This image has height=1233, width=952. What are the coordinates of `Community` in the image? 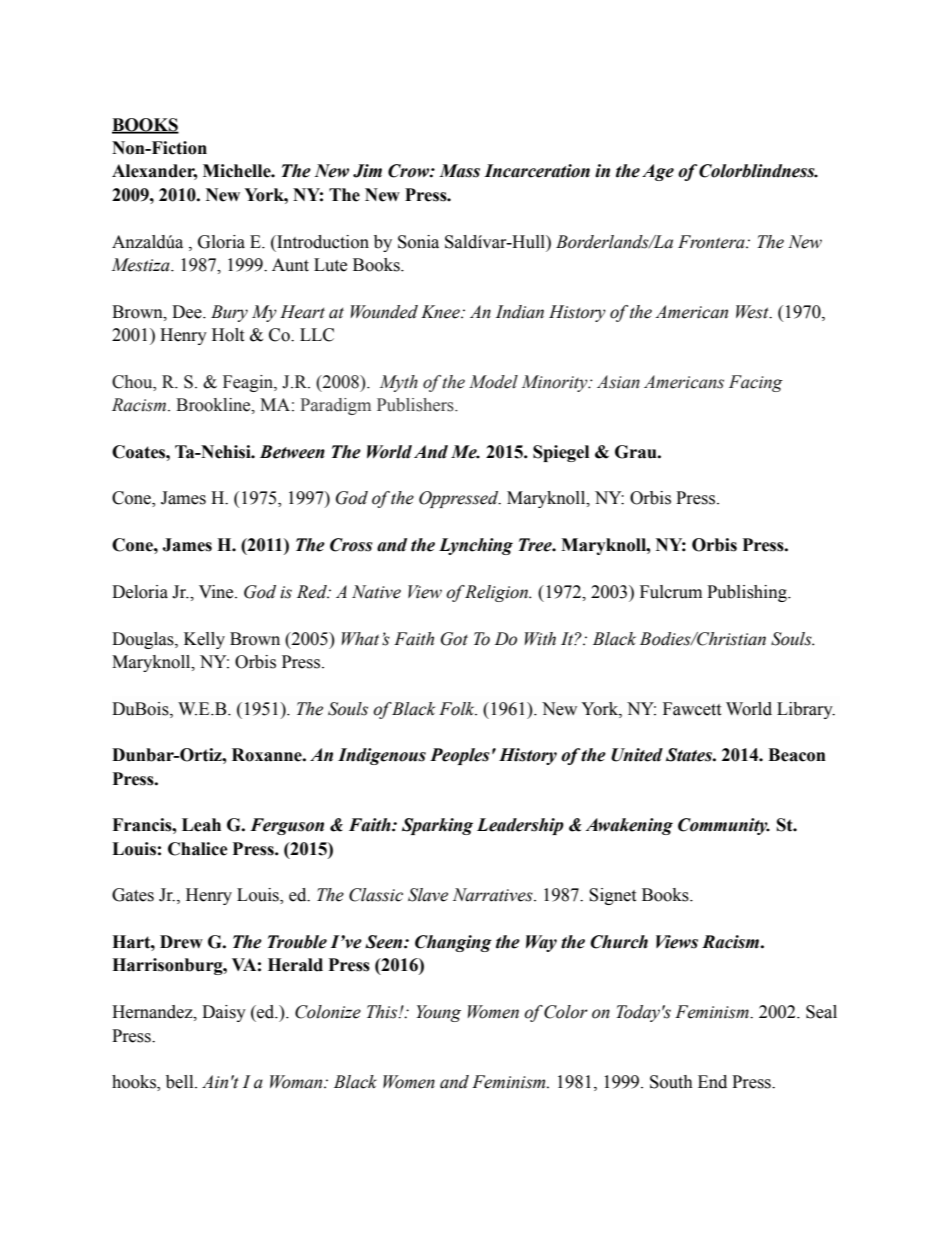 It's located at (724, 826).
